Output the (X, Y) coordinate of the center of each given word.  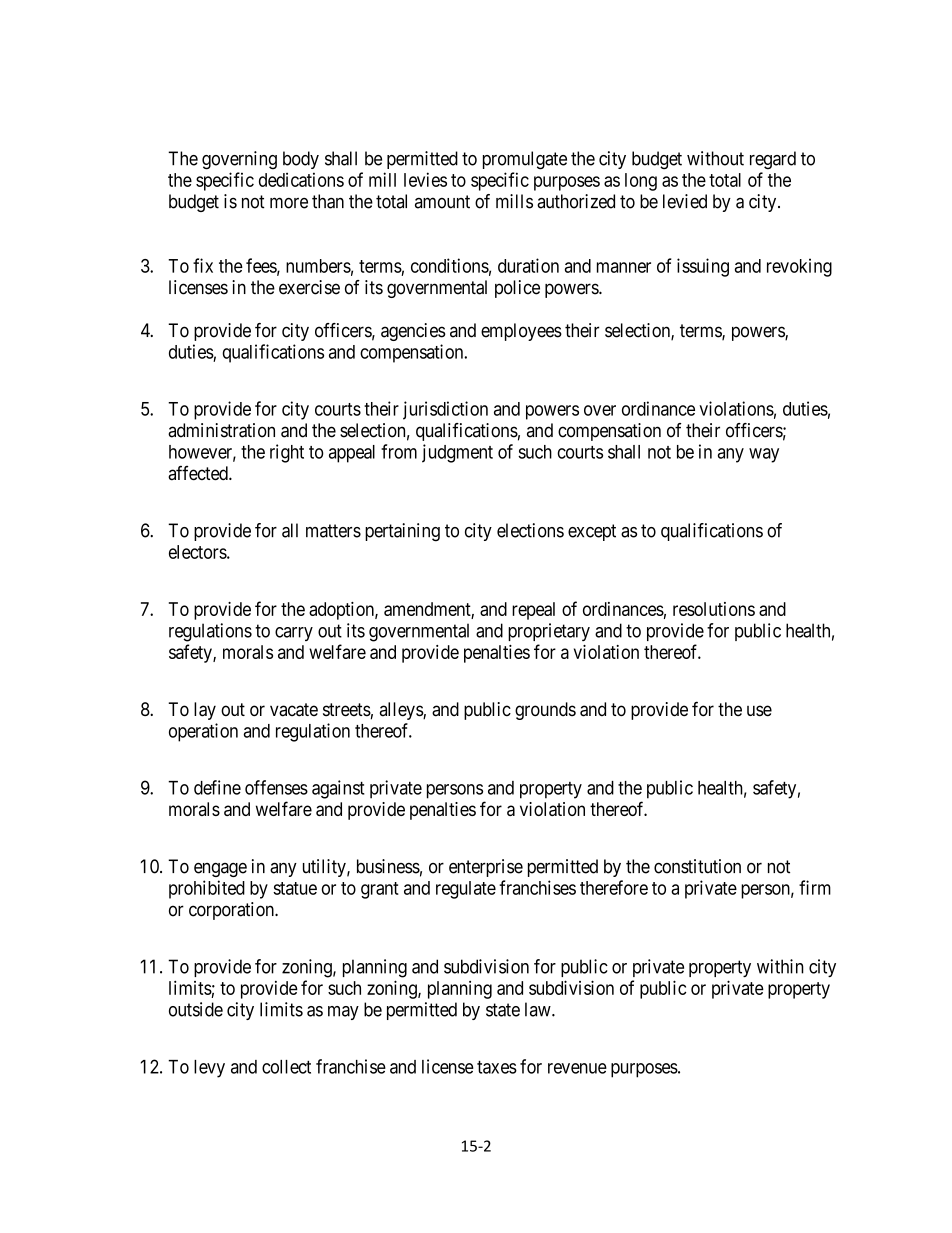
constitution (697, 866)
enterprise (486, 868)
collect (286, 1067)
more (289, 203)
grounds (545, 711)
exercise (309, 287)
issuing (703, 267)
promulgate (525, 160)
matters (333, 531)
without (715, 158)
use (759, 711)
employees (521, 332)
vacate (294, 710)
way (764, 455)
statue (295, 888)
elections (530, 530)
